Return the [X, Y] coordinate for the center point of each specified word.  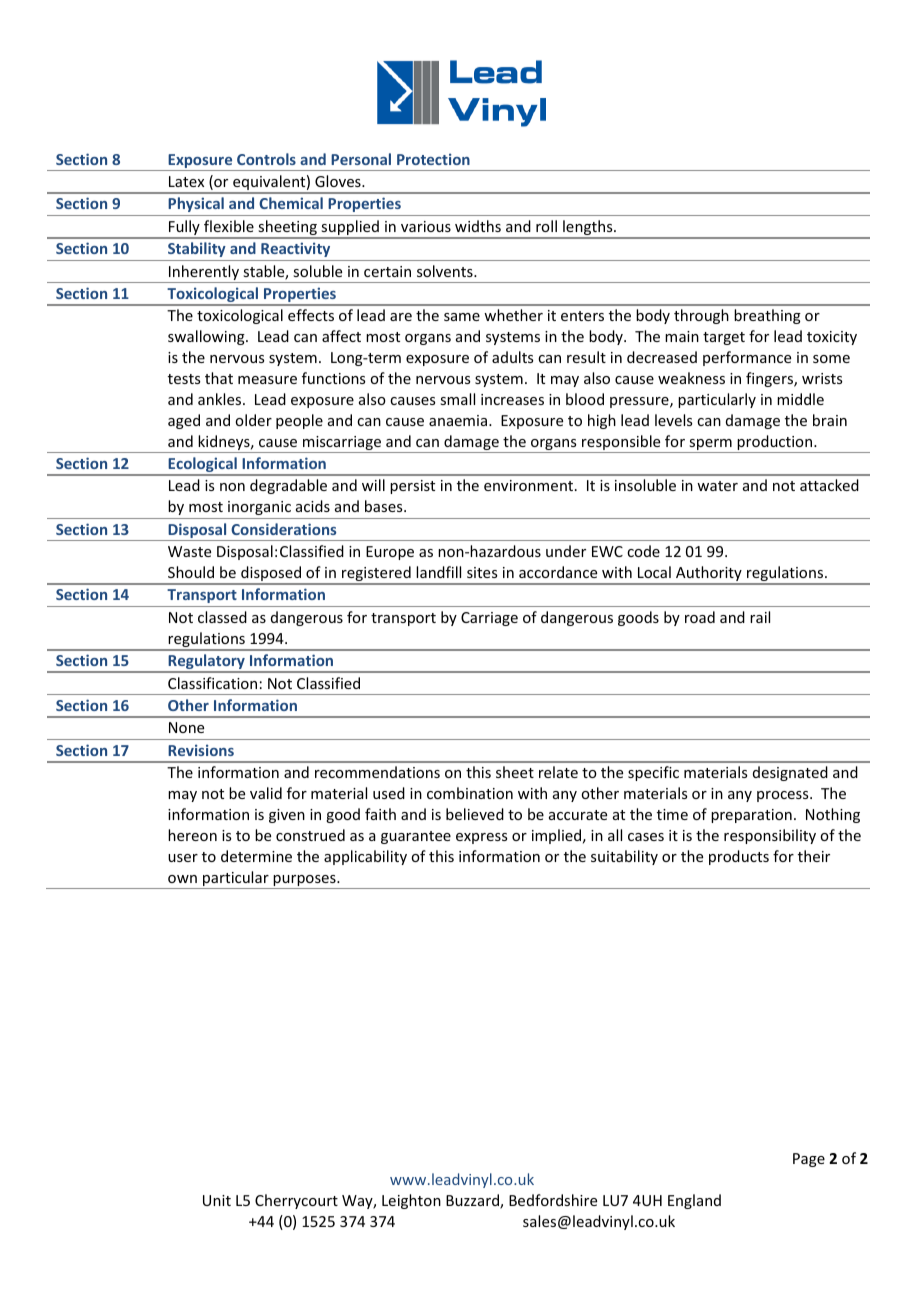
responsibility [770, 836]
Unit [217, 1200]
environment [530, 485]
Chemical [291, 203]
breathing [767, 316]
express [481, 838]
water [717, 486]
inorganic [259, 508]
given [287, 816]
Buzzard [473, 1201]
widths [478, 226]
